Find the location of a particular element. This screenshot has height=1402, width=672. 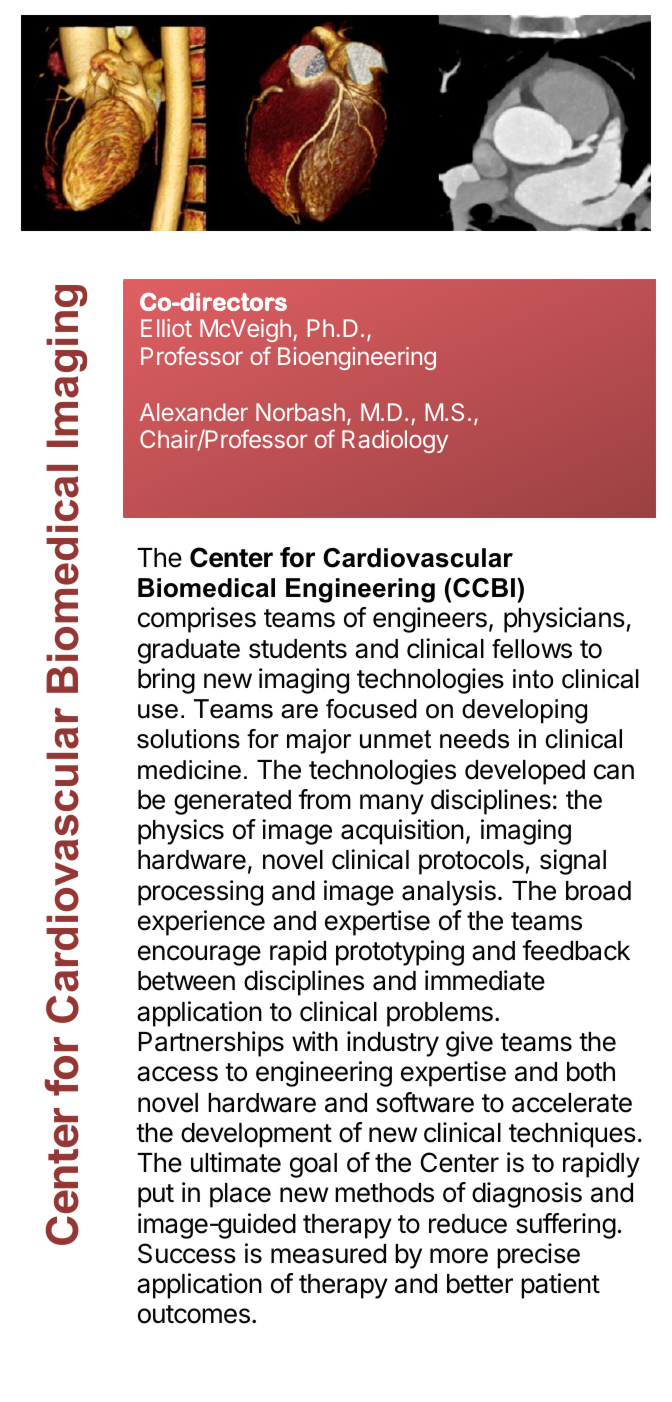

comprises is located at coordinates (197, 620).
